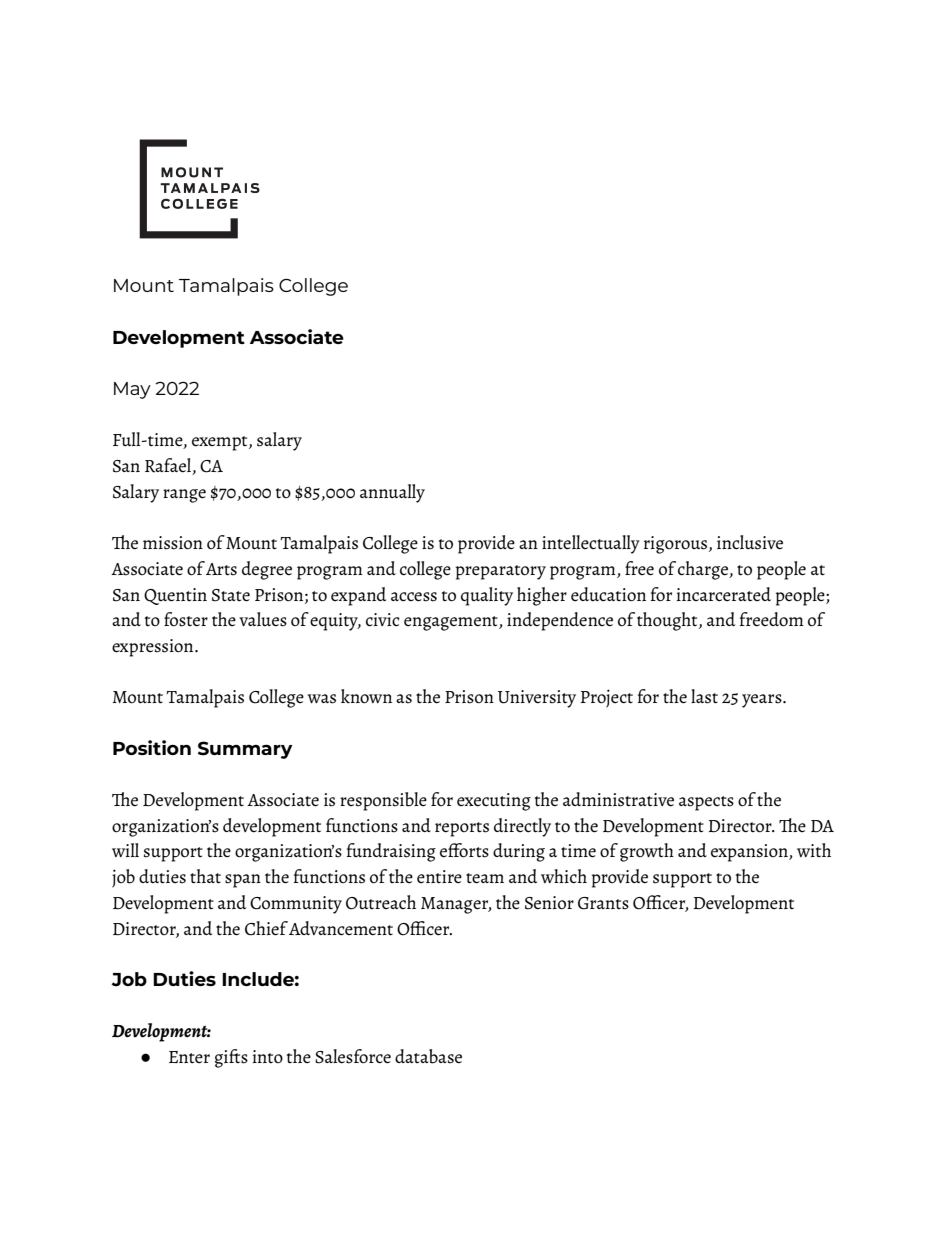 The image size is (952, 1233). What do you see at coordinates (462, 829) in the page?
I see `reports` at bounding box center [462, 829].
